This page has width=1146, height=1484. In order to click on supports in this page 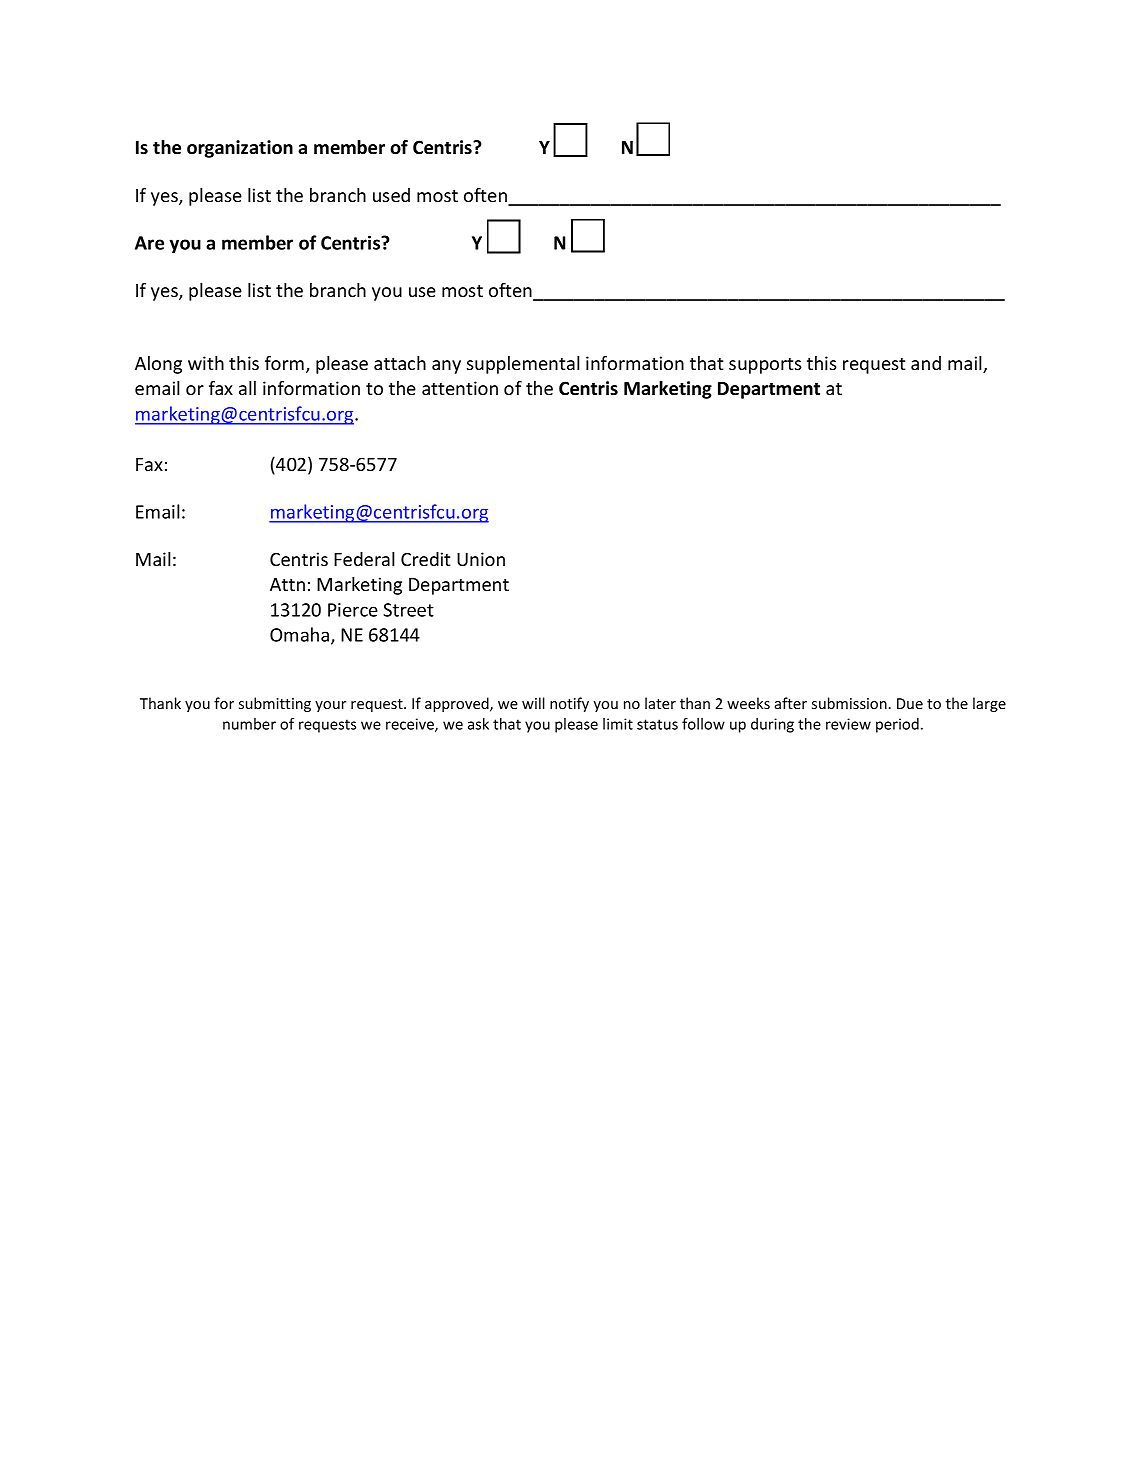, I will do `click(765, 366)`.
